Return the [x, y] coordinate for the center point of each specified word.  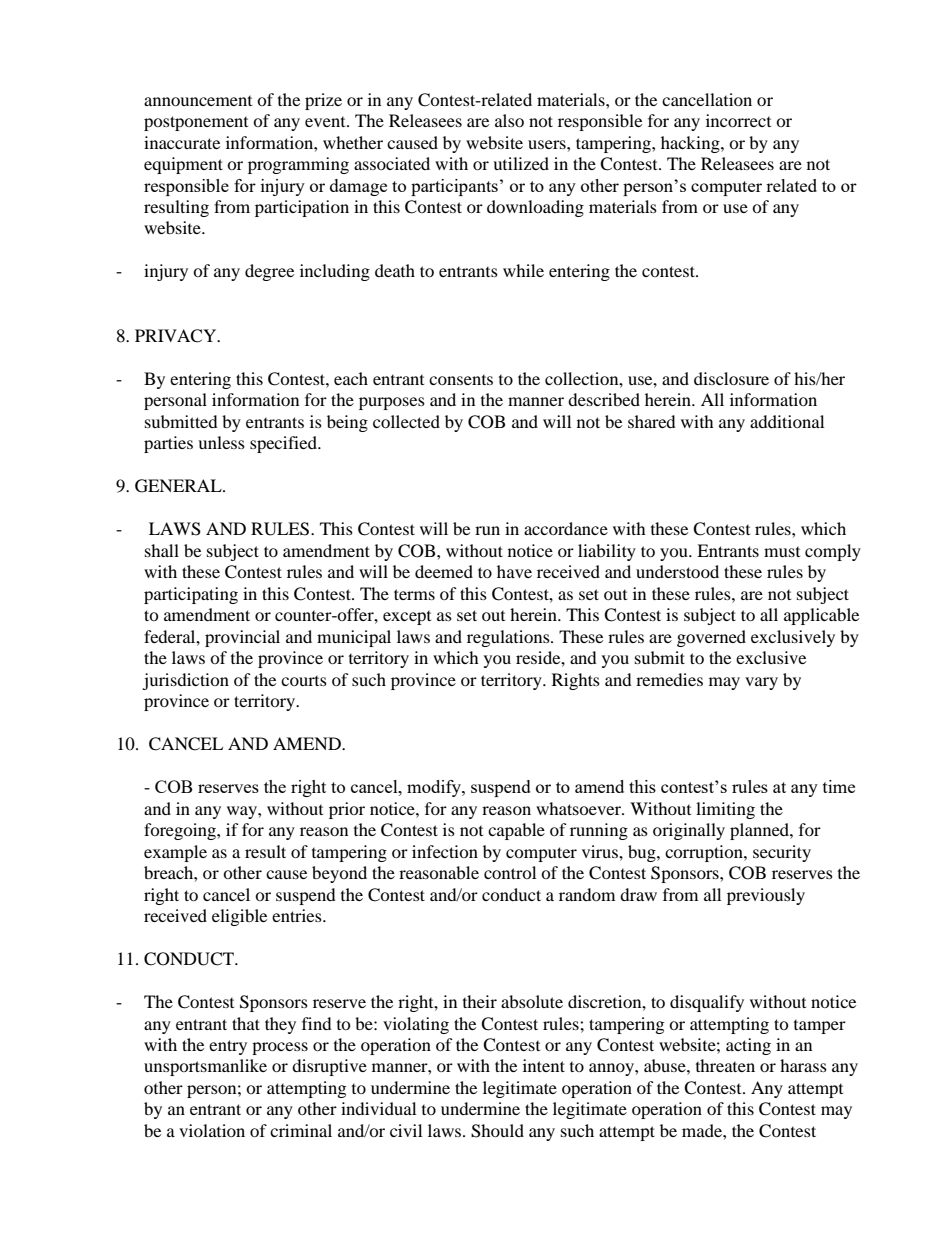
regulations [509, 638]
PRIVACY [177, 336]
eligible [239, 917]
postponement [196, 123]
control [510, 872]
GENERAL [179, 486]
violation [212, 1130]
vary [761, 683]
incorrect [738, 120]
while [523, 270]
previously [766, 896]
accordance [566, 528]
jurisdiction [185, 681]
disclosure [731, 378]
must [782, 552]
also [509, 120]
